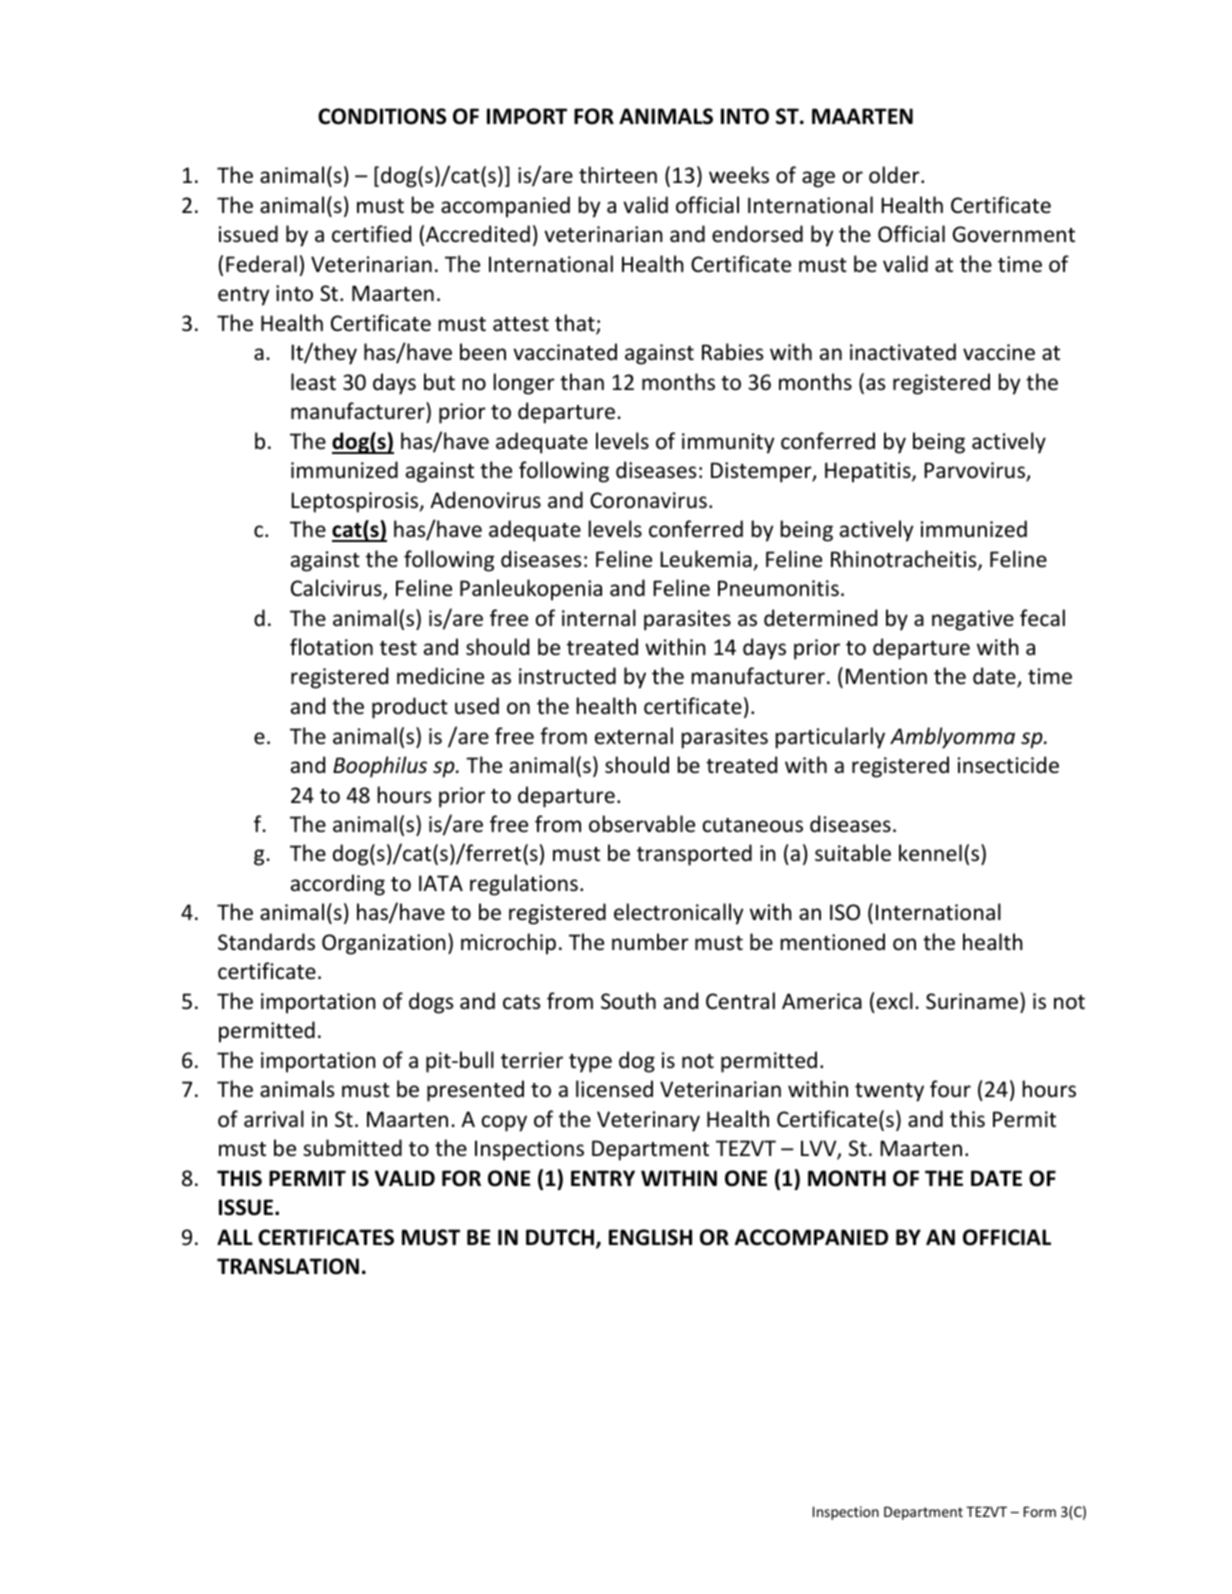  I want to click on dogs, so click(431, 1003).
